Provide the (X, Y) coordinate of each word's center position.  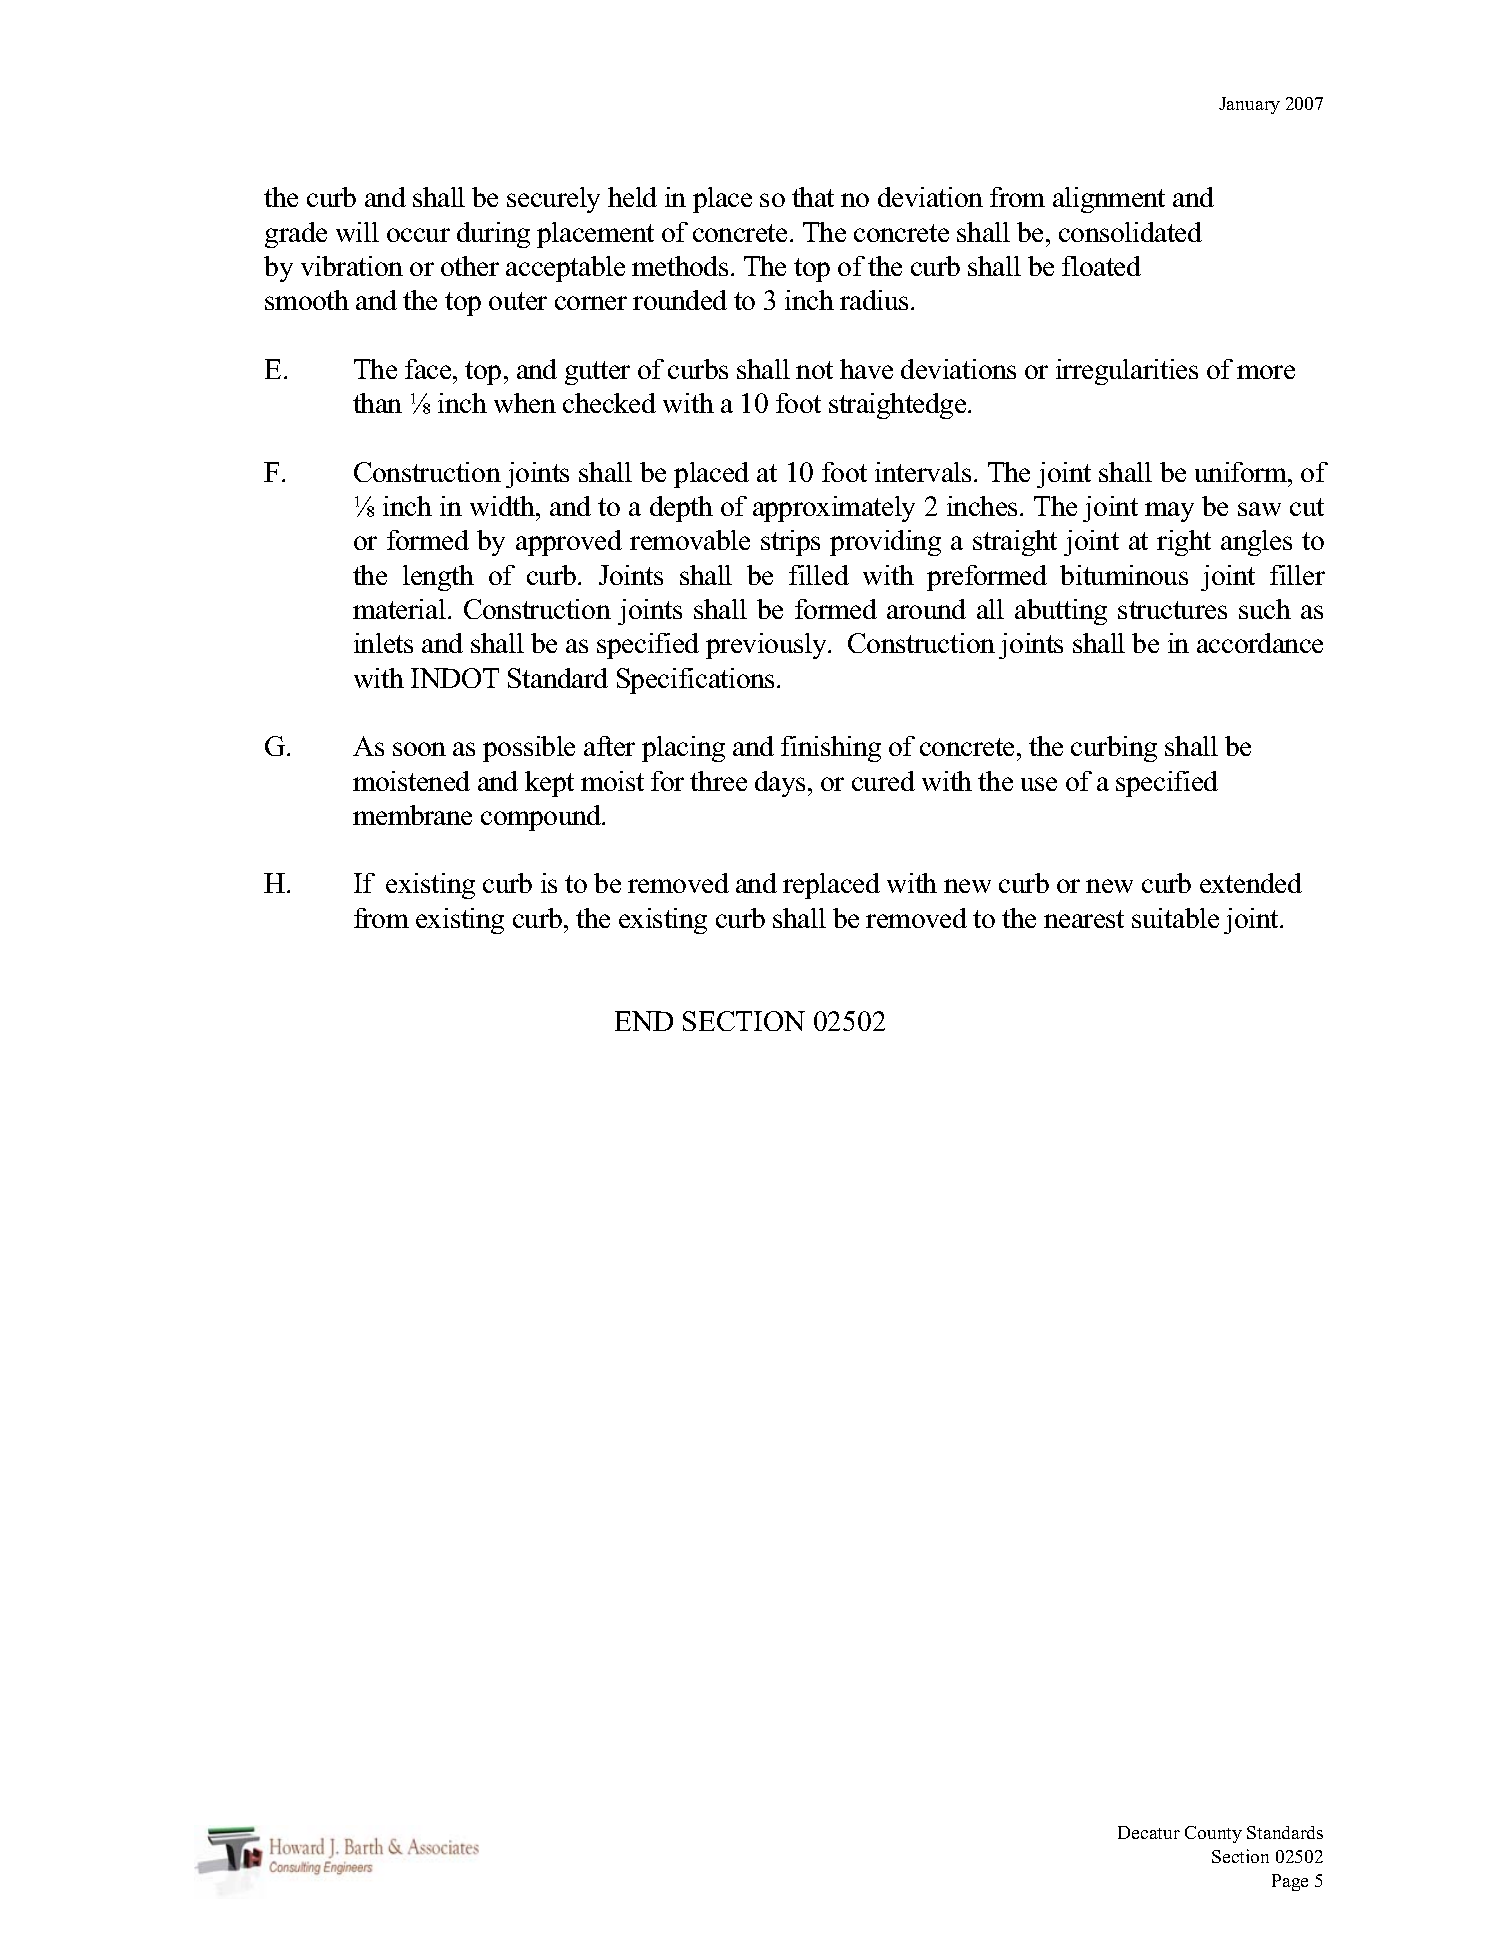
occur (418, 235)
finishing (831, 749)
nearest (1084, 919)
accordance (1260, 643)
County (1213, 1834)
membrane (412, 815)
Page (1290, 1882)
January (1249, 105)
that (813, 197)
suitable (1175, 918)
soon (419, 749)
